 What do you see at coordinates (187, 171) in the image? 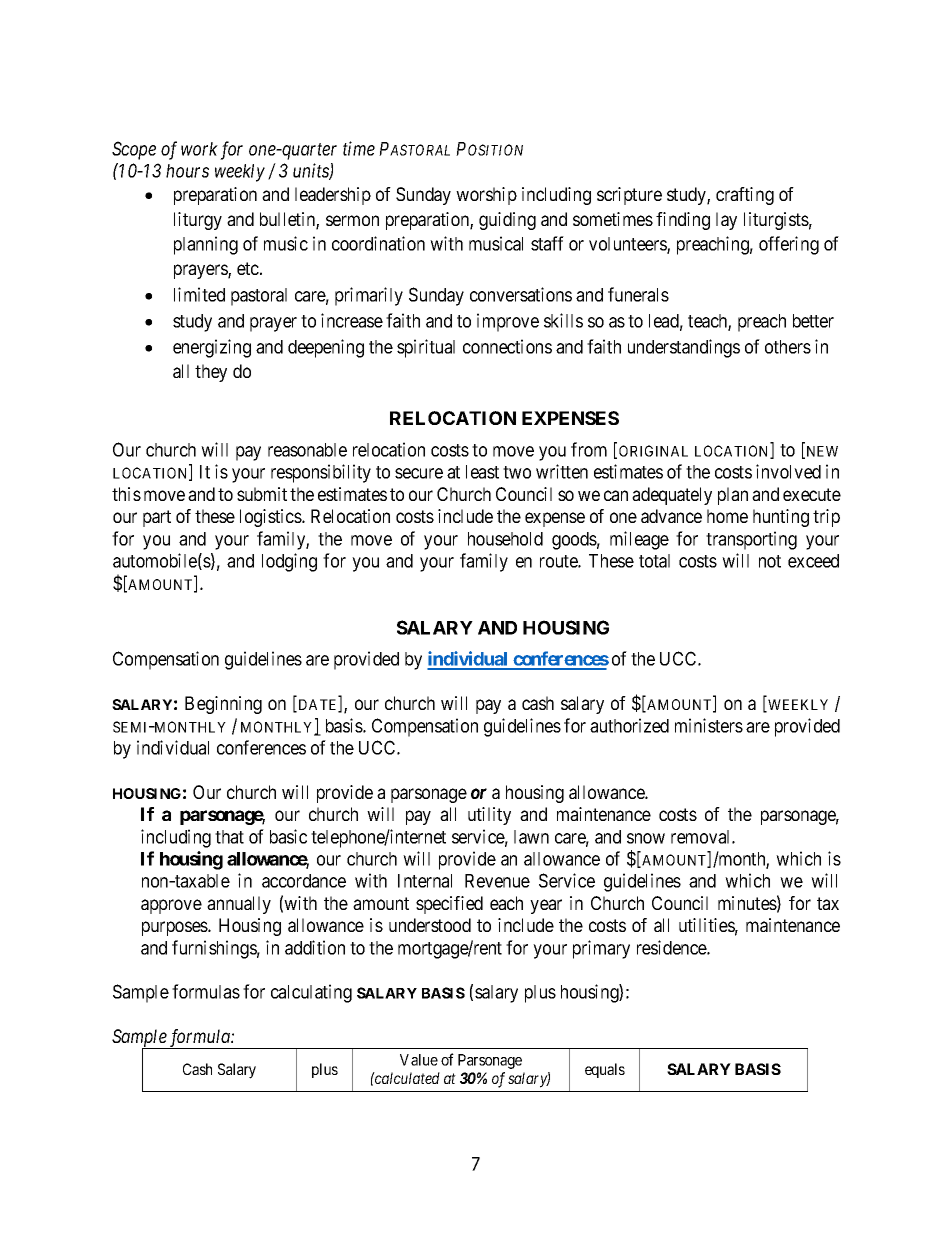
I see `hours` at bounding box center [187, 171].
